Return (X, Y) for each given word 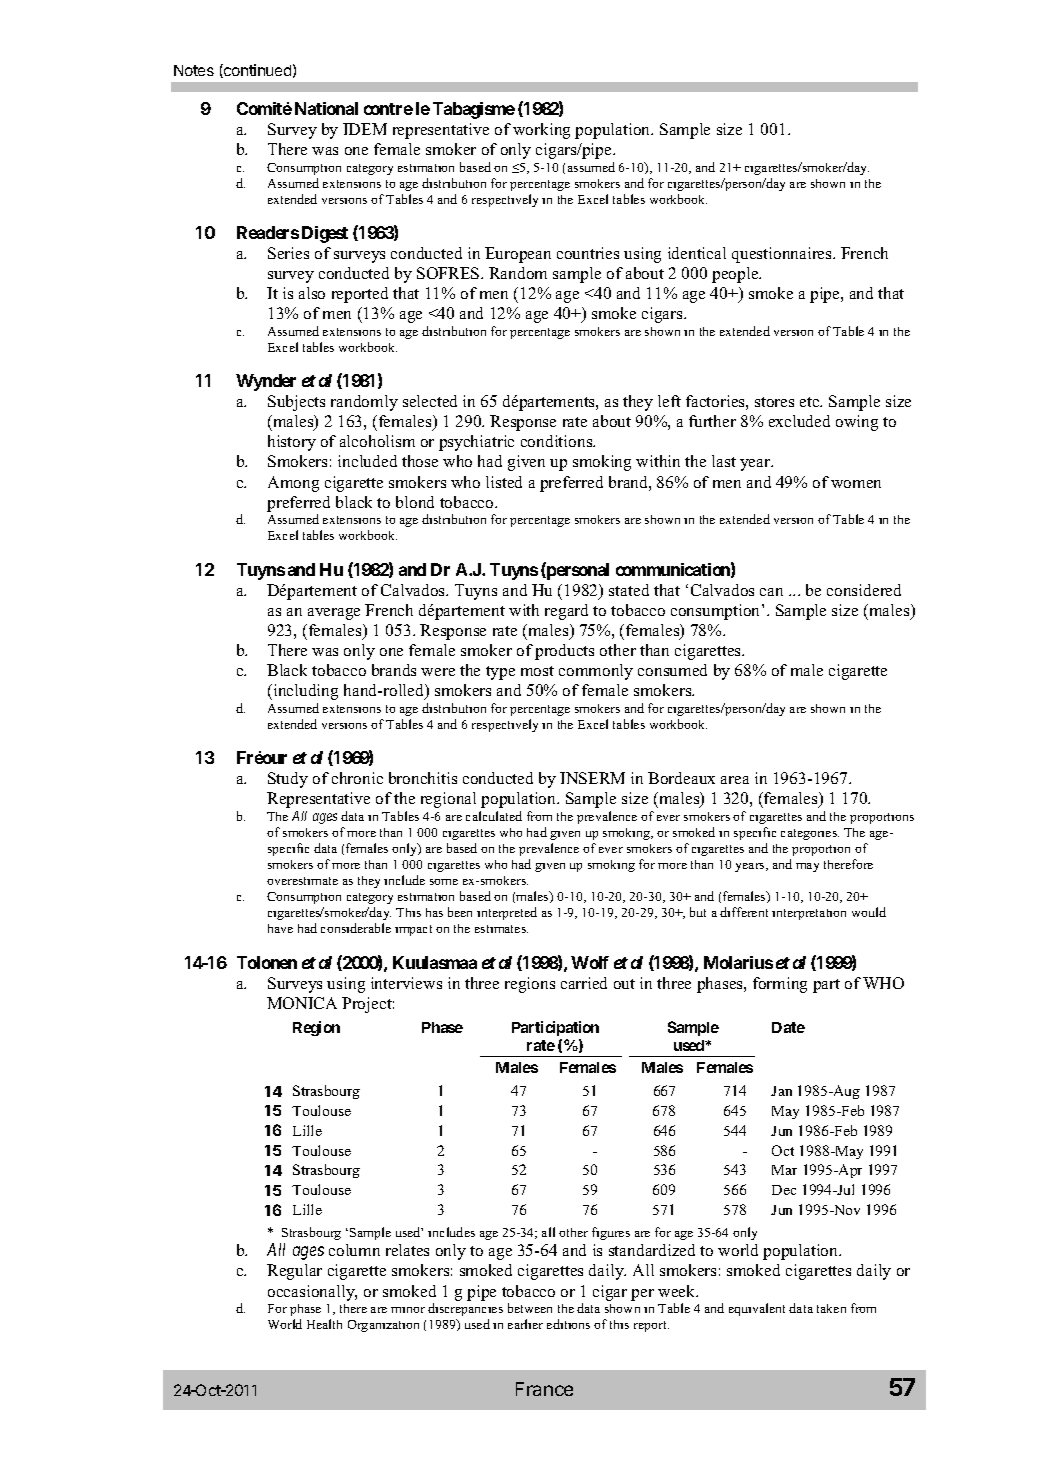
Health (324, 1324)
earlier (525, 1324)
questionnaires (783, 255)
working (541, 131)
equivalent (757, 1309)
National (326, 108)
